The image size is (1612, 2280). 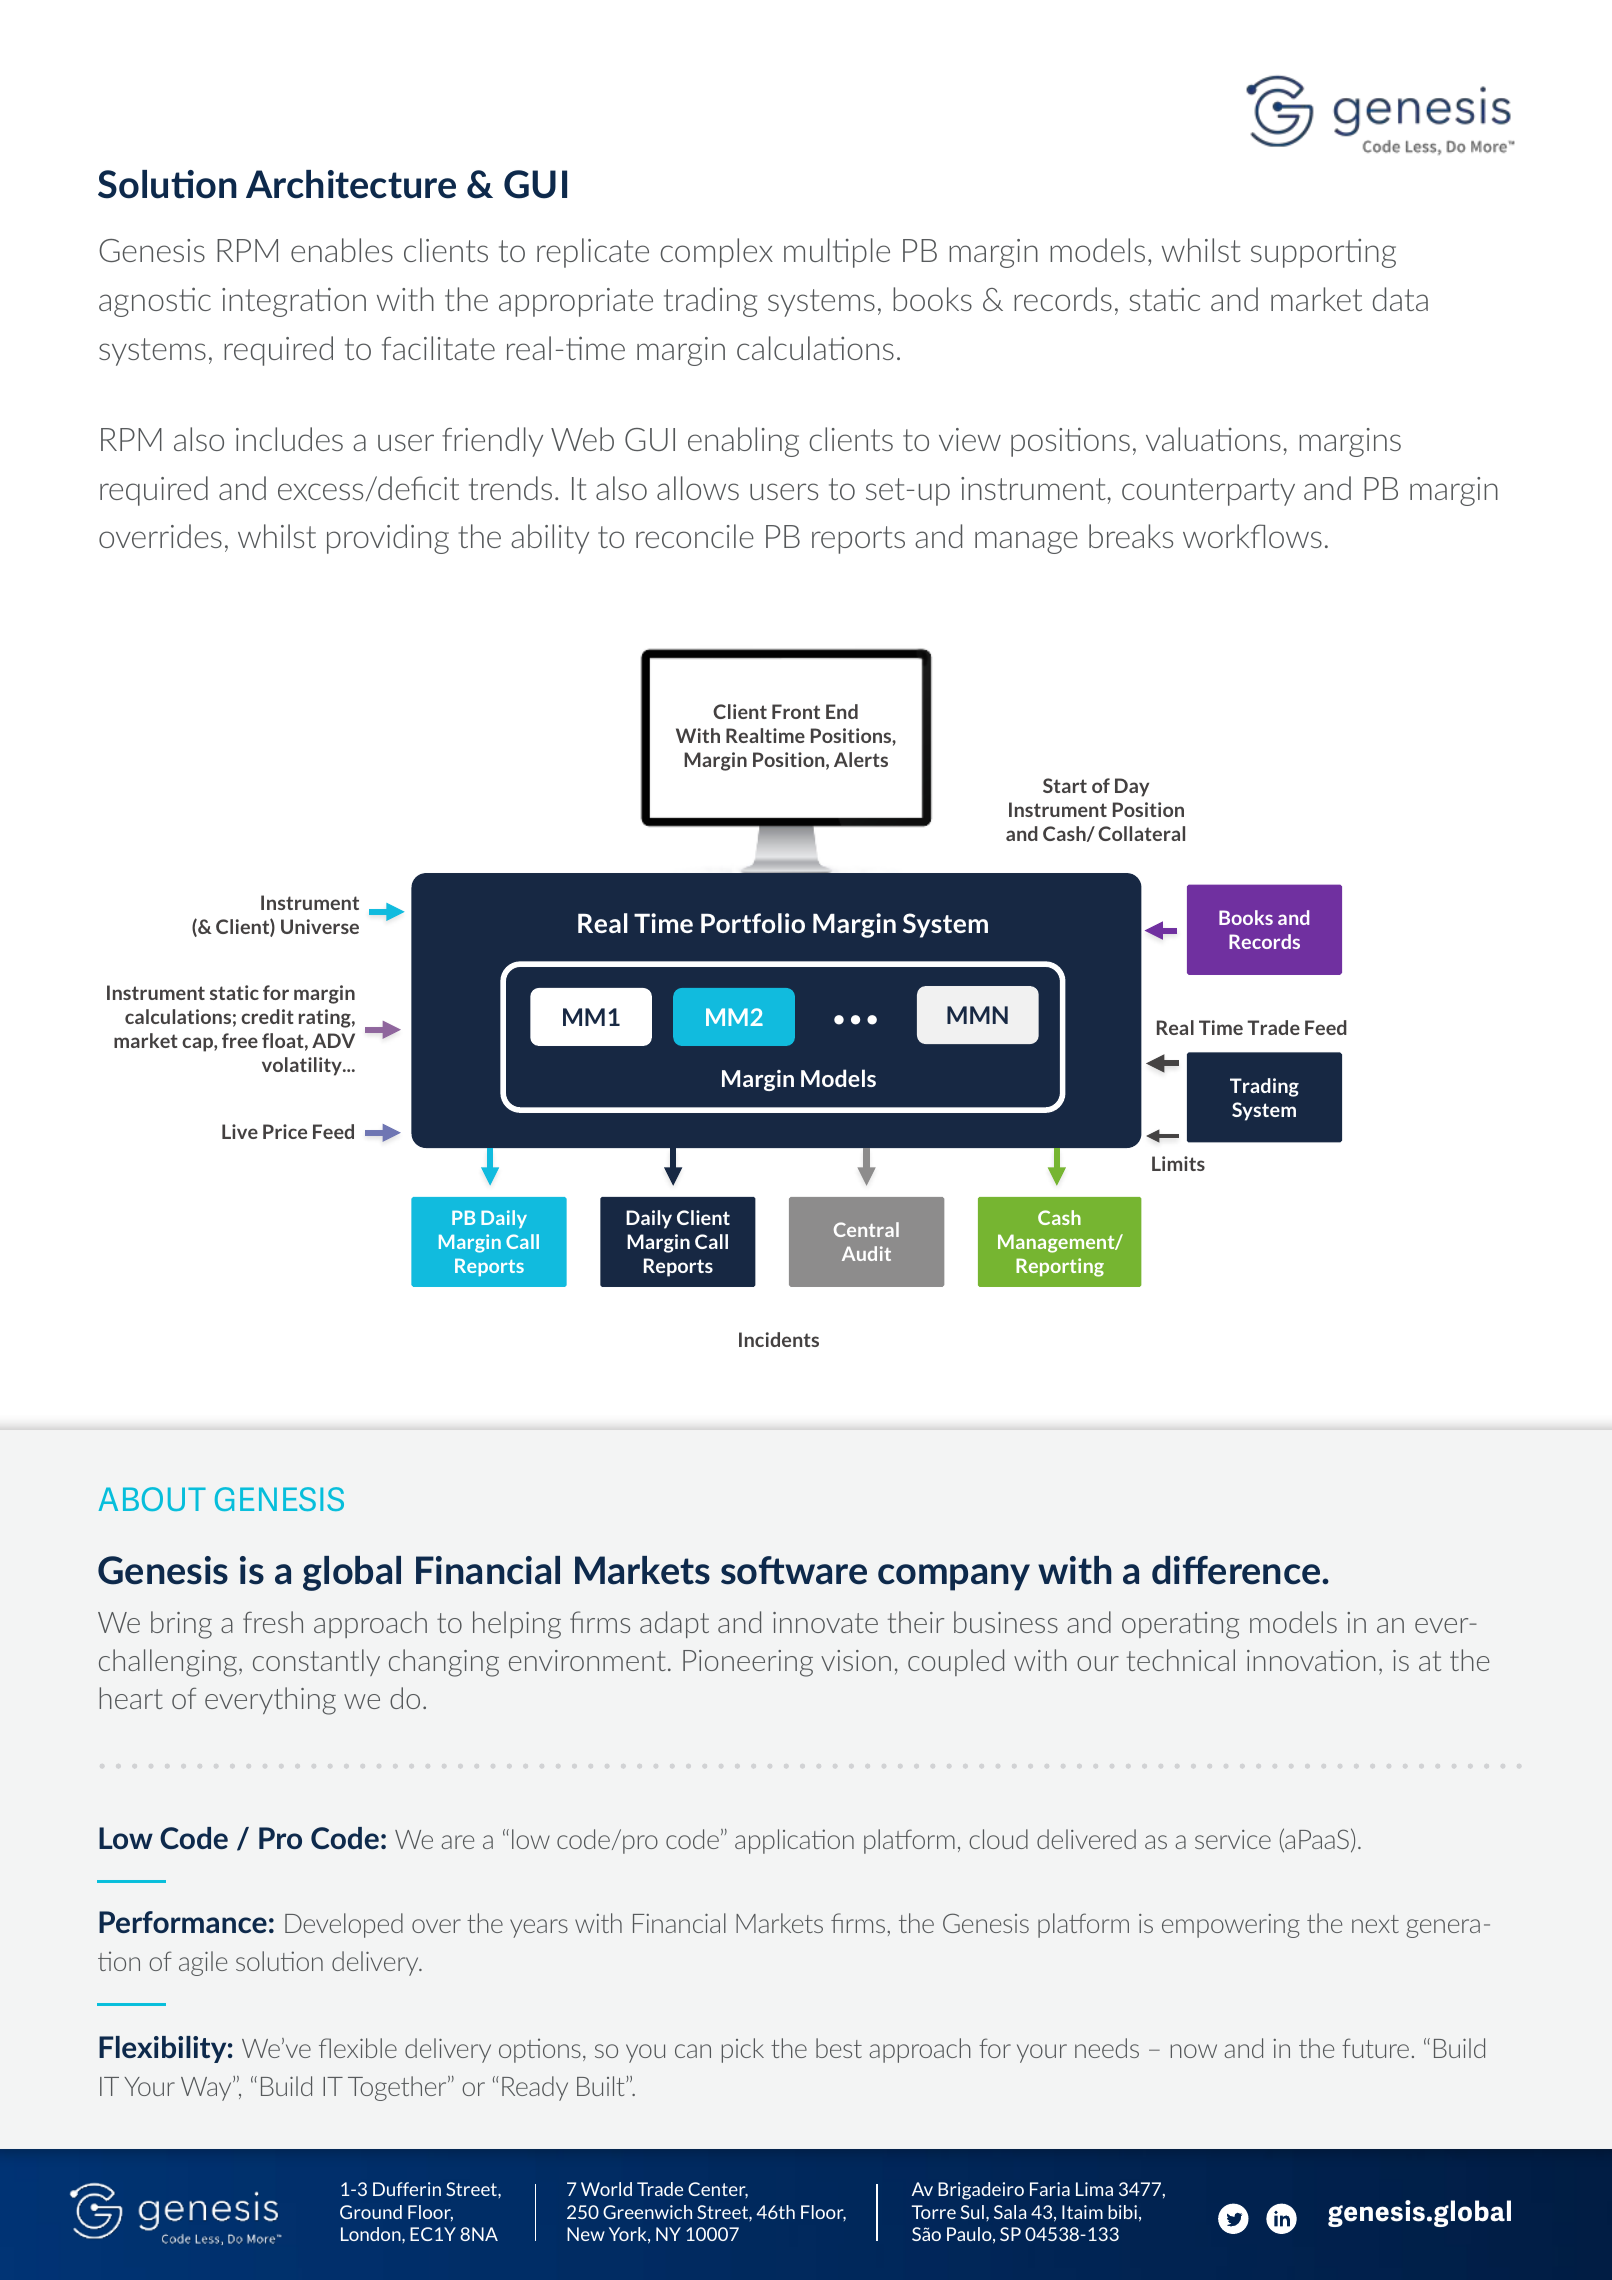 What do you see at coordinates (796, 711) in the screenshot?
I see `Front` at bounding box center [796, 711].
